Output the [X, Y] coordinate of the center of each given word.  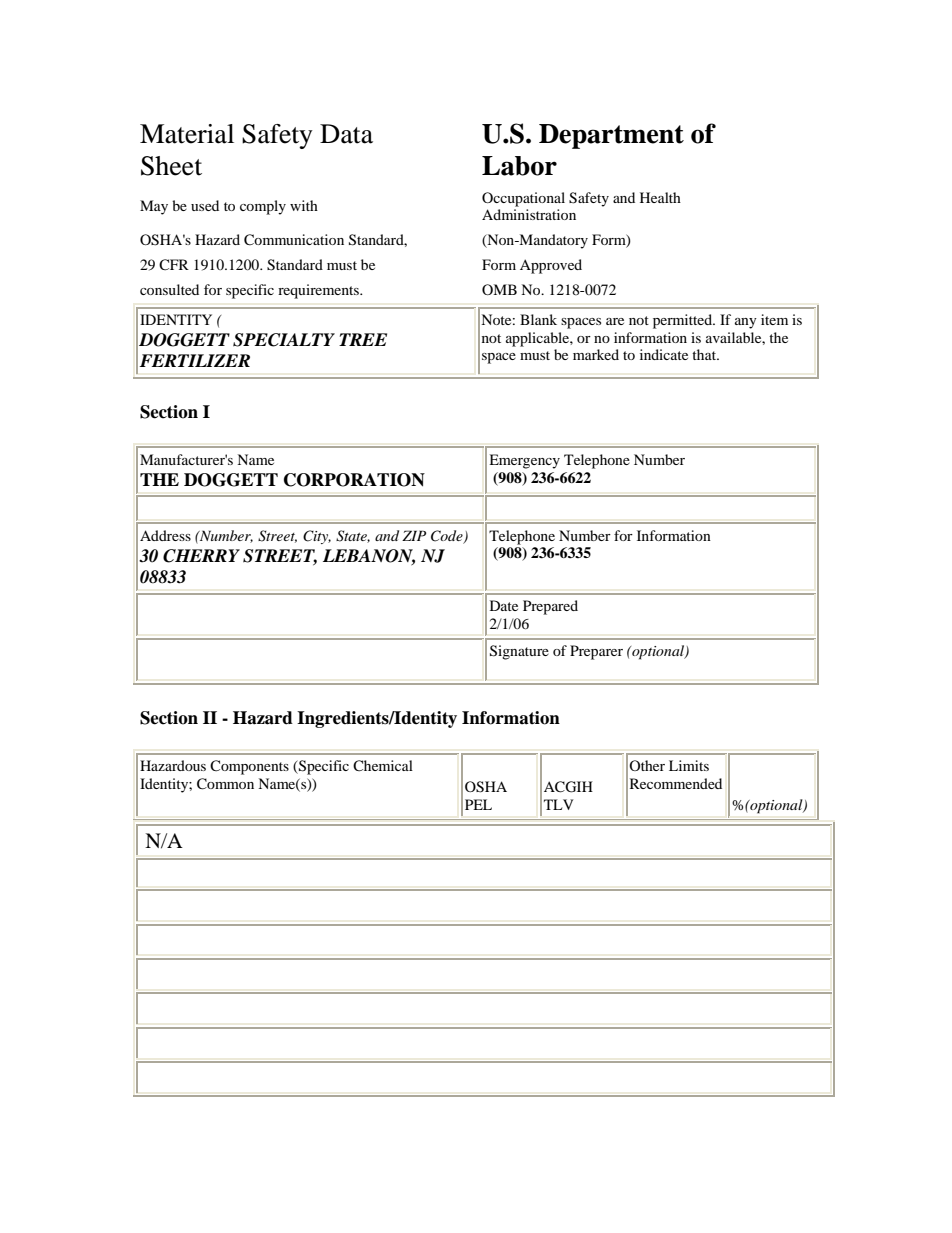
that [705, 354]
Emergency [524, 461]
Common [225, 784]
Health [660, 197]
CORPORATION [354, 480]
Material [187, 134]
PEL [478, 804]
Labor [519, 166]
